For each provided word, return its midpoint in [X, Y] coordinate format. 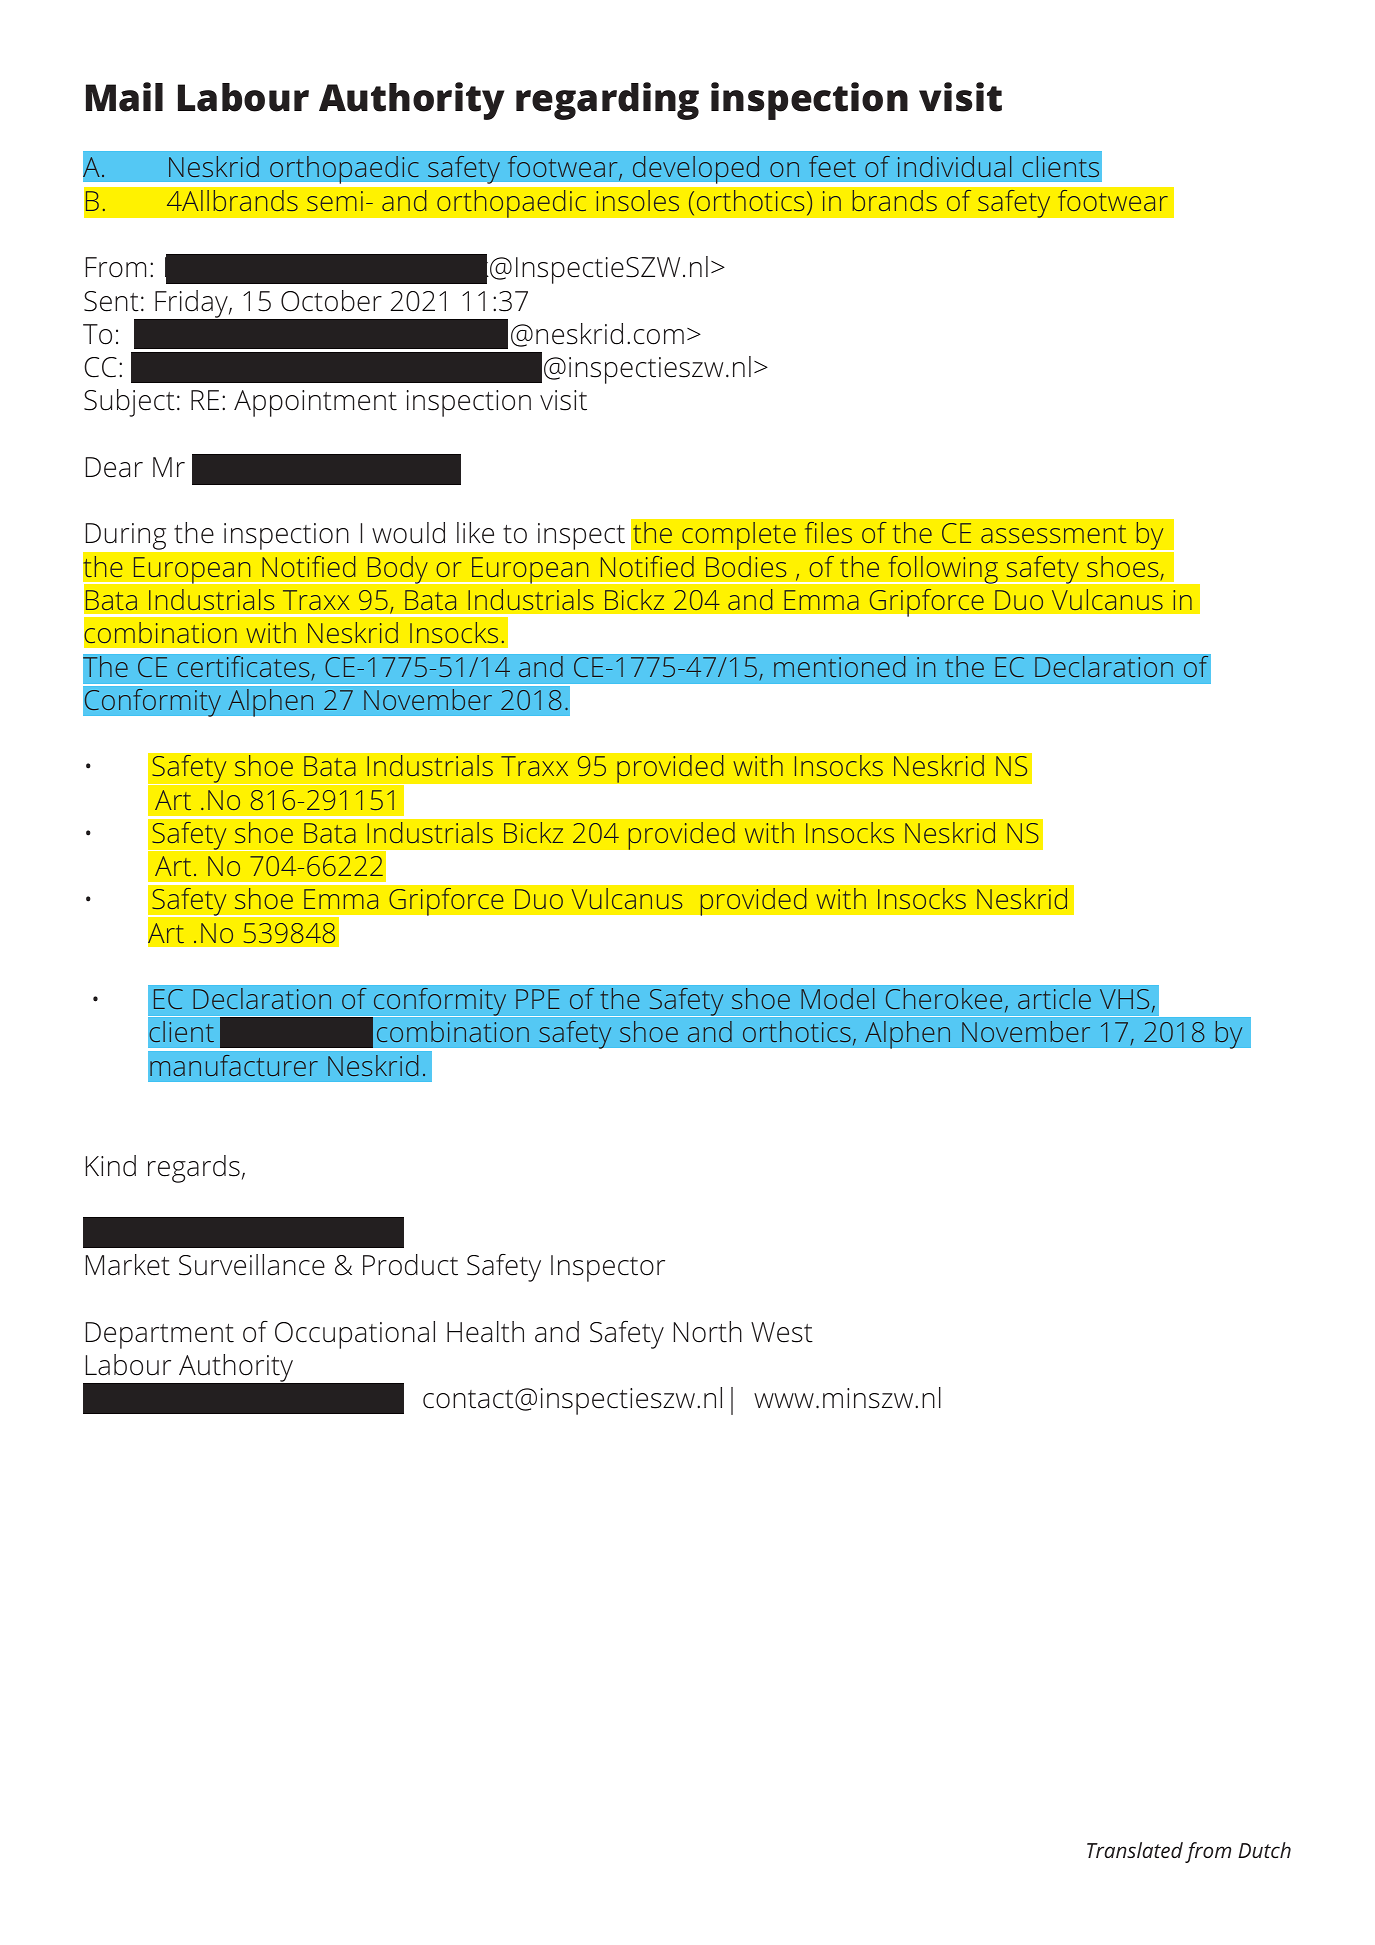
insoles [637, 200]
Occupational [355, 1335]
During [126, 536]
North [708, 1332]
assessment [1053, 534]
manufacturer [234, 1065]
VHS [1124, 999]
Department [160, 1335]
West [782, 1332]
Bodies [746, 566]
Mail [124, 97]
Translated [1135, 1850]
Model [837, 998]
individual [954, 166]
